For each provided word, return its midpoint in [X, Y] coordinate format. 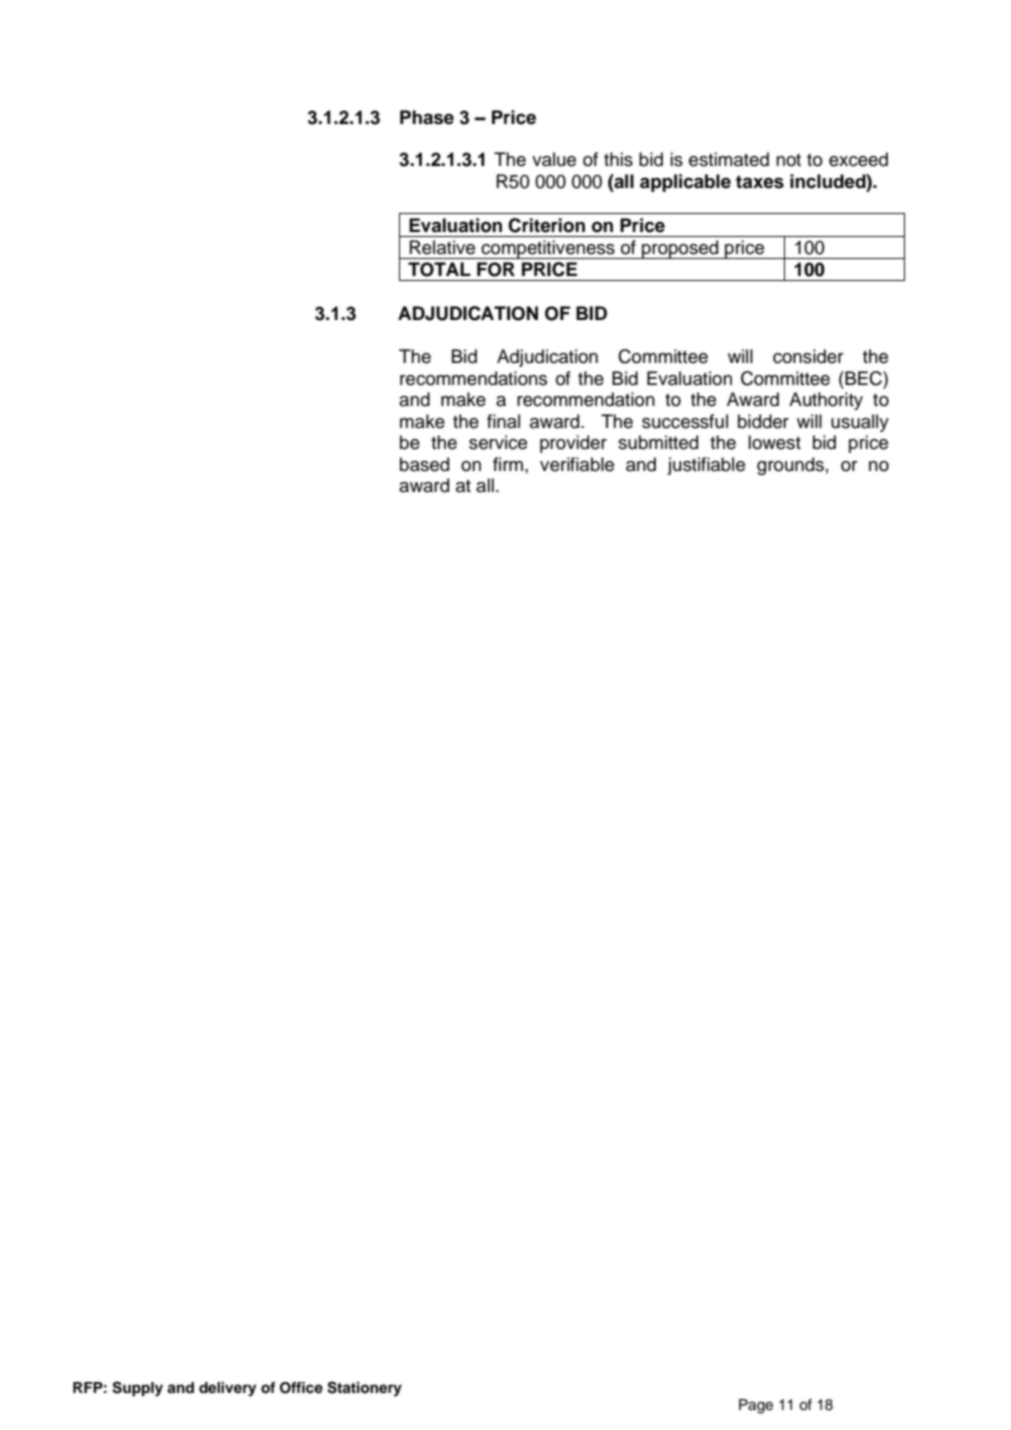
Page [756, 1406]
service [498, 442]
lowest [774, 442]
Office [301, 1388]
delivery [227, 1389]
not [788, 160]
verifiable [577, 464]
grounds [790, 466]
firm [508, 464]
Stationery [364, 1389]
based [424, 464]
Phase [427, 117]
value [554, 159]
